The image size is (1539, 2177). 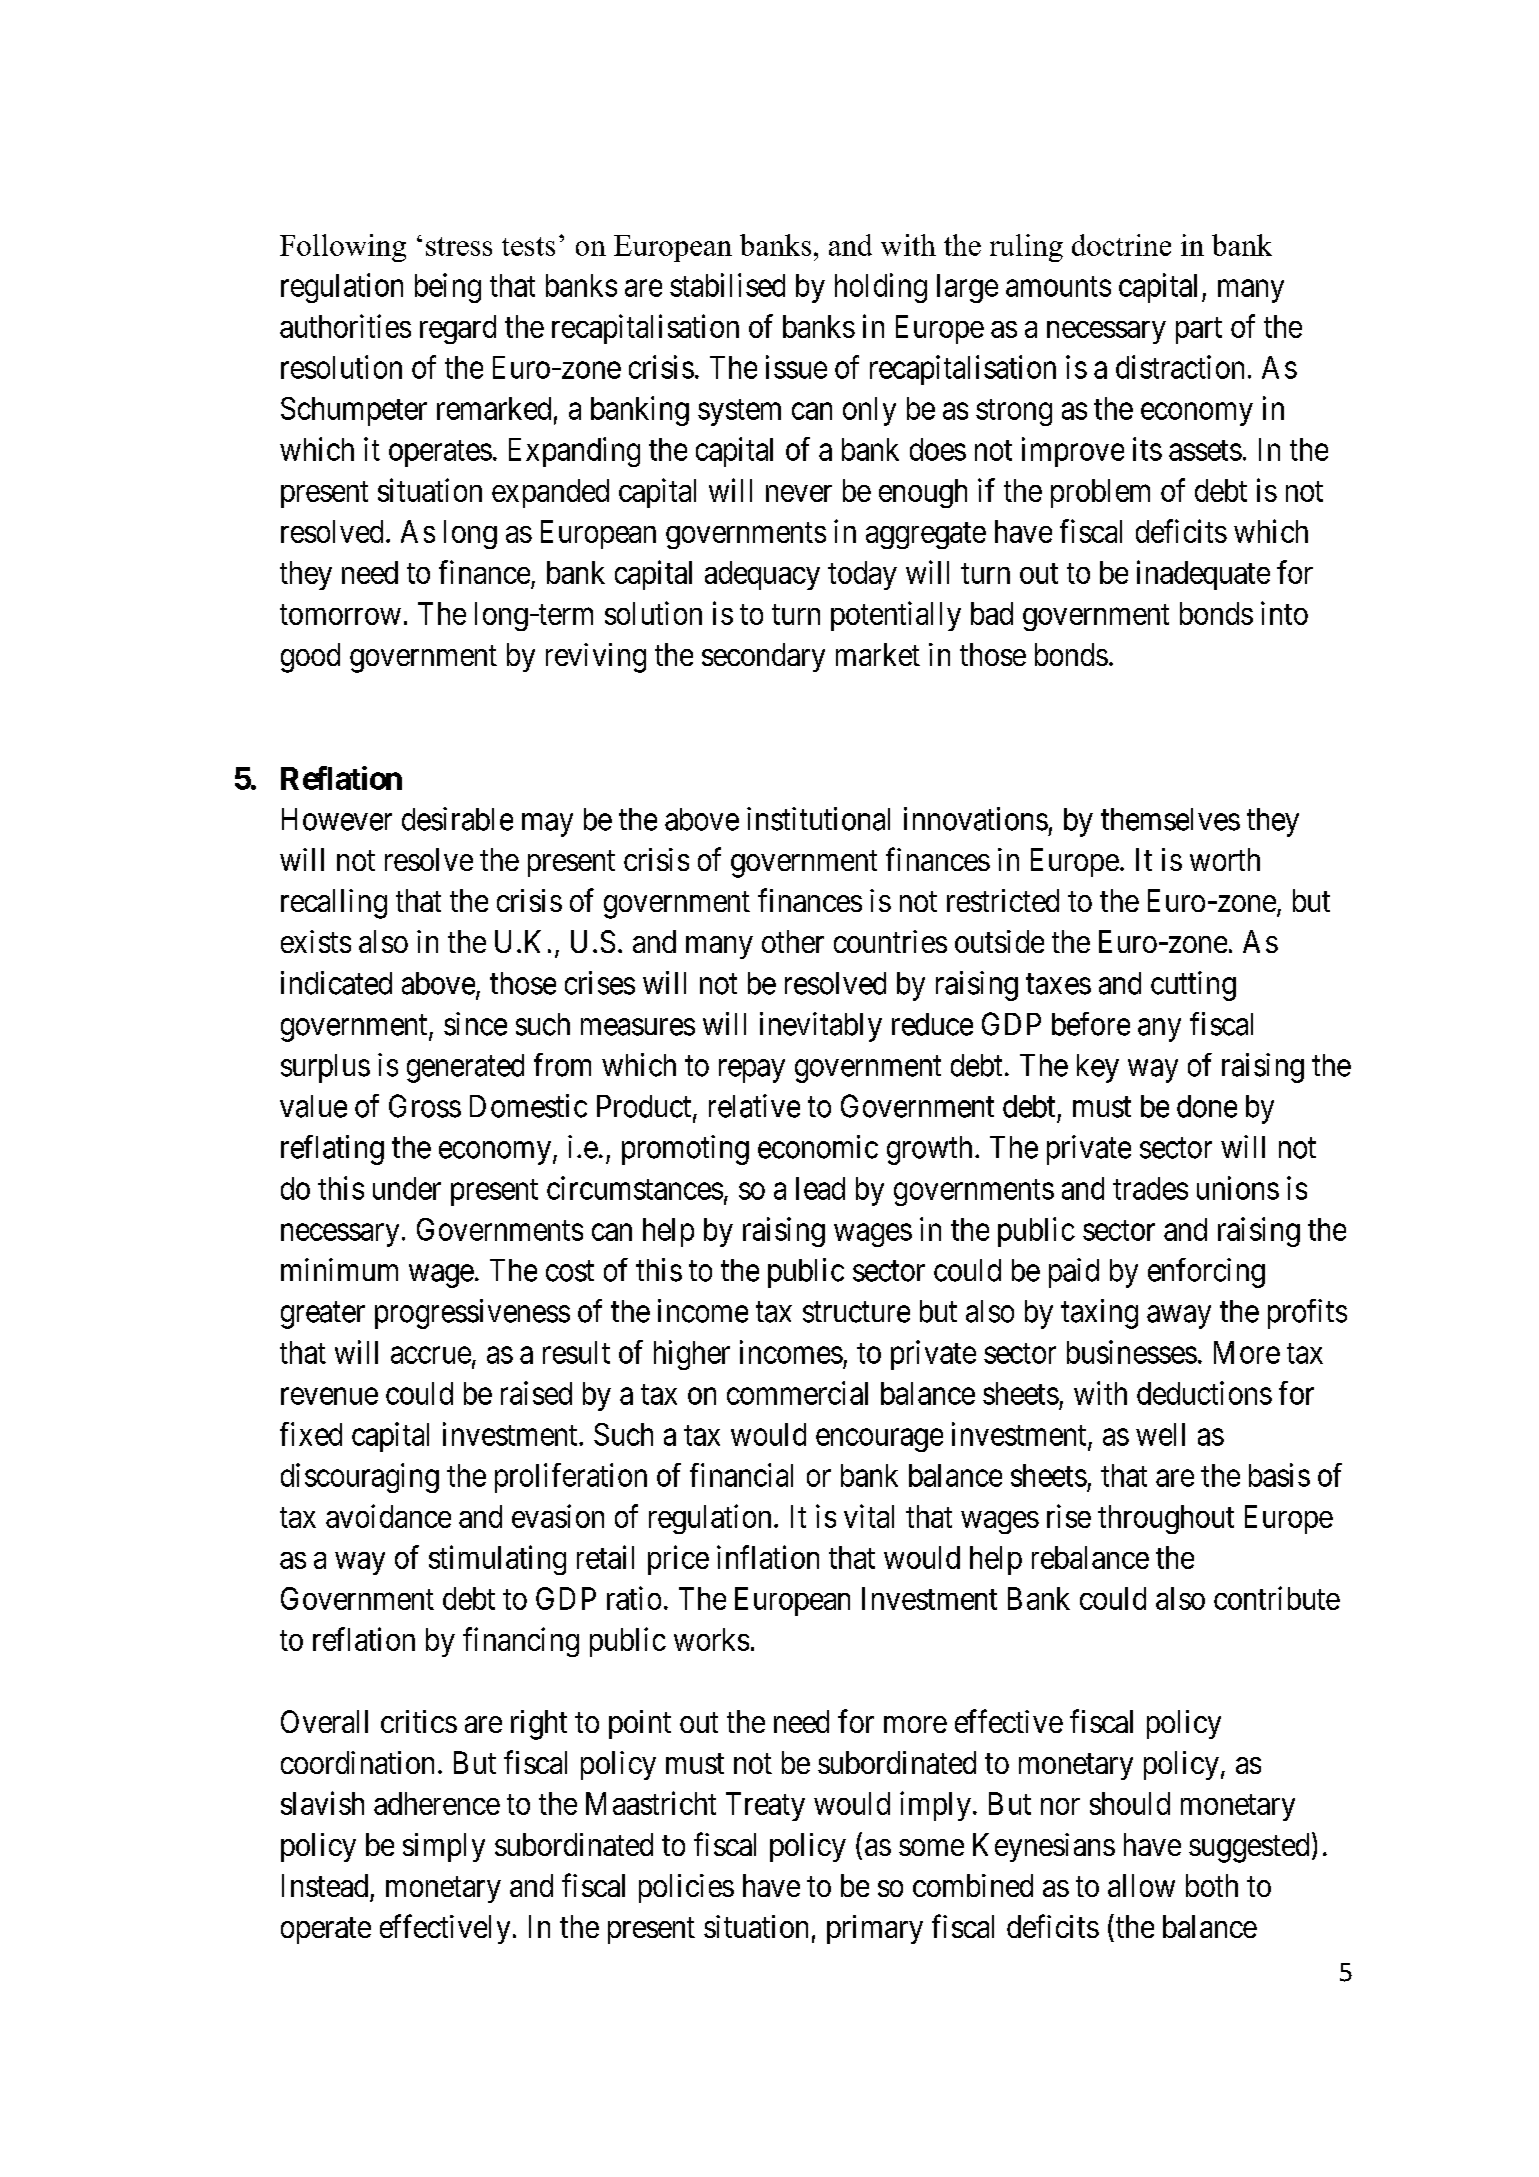 I want to click on away, so click(x=1179, y=1317).
